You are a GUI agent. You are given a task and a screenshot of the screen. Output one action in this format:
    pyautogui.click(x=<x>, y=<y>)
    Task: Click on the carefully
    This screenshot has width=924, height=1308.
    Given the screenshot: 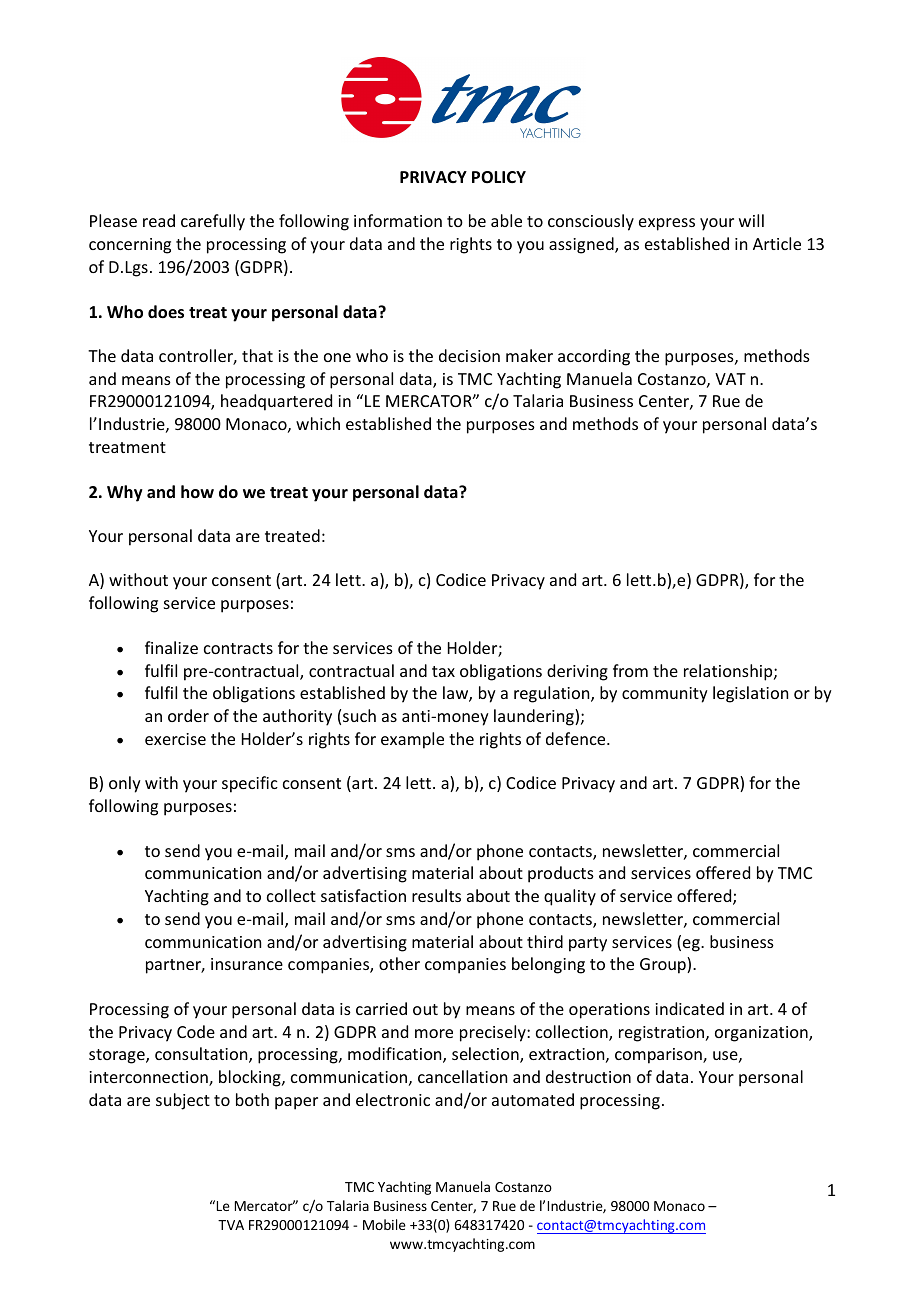 What is the action you would take?
    pyautogui.click(x=213, y=222)
